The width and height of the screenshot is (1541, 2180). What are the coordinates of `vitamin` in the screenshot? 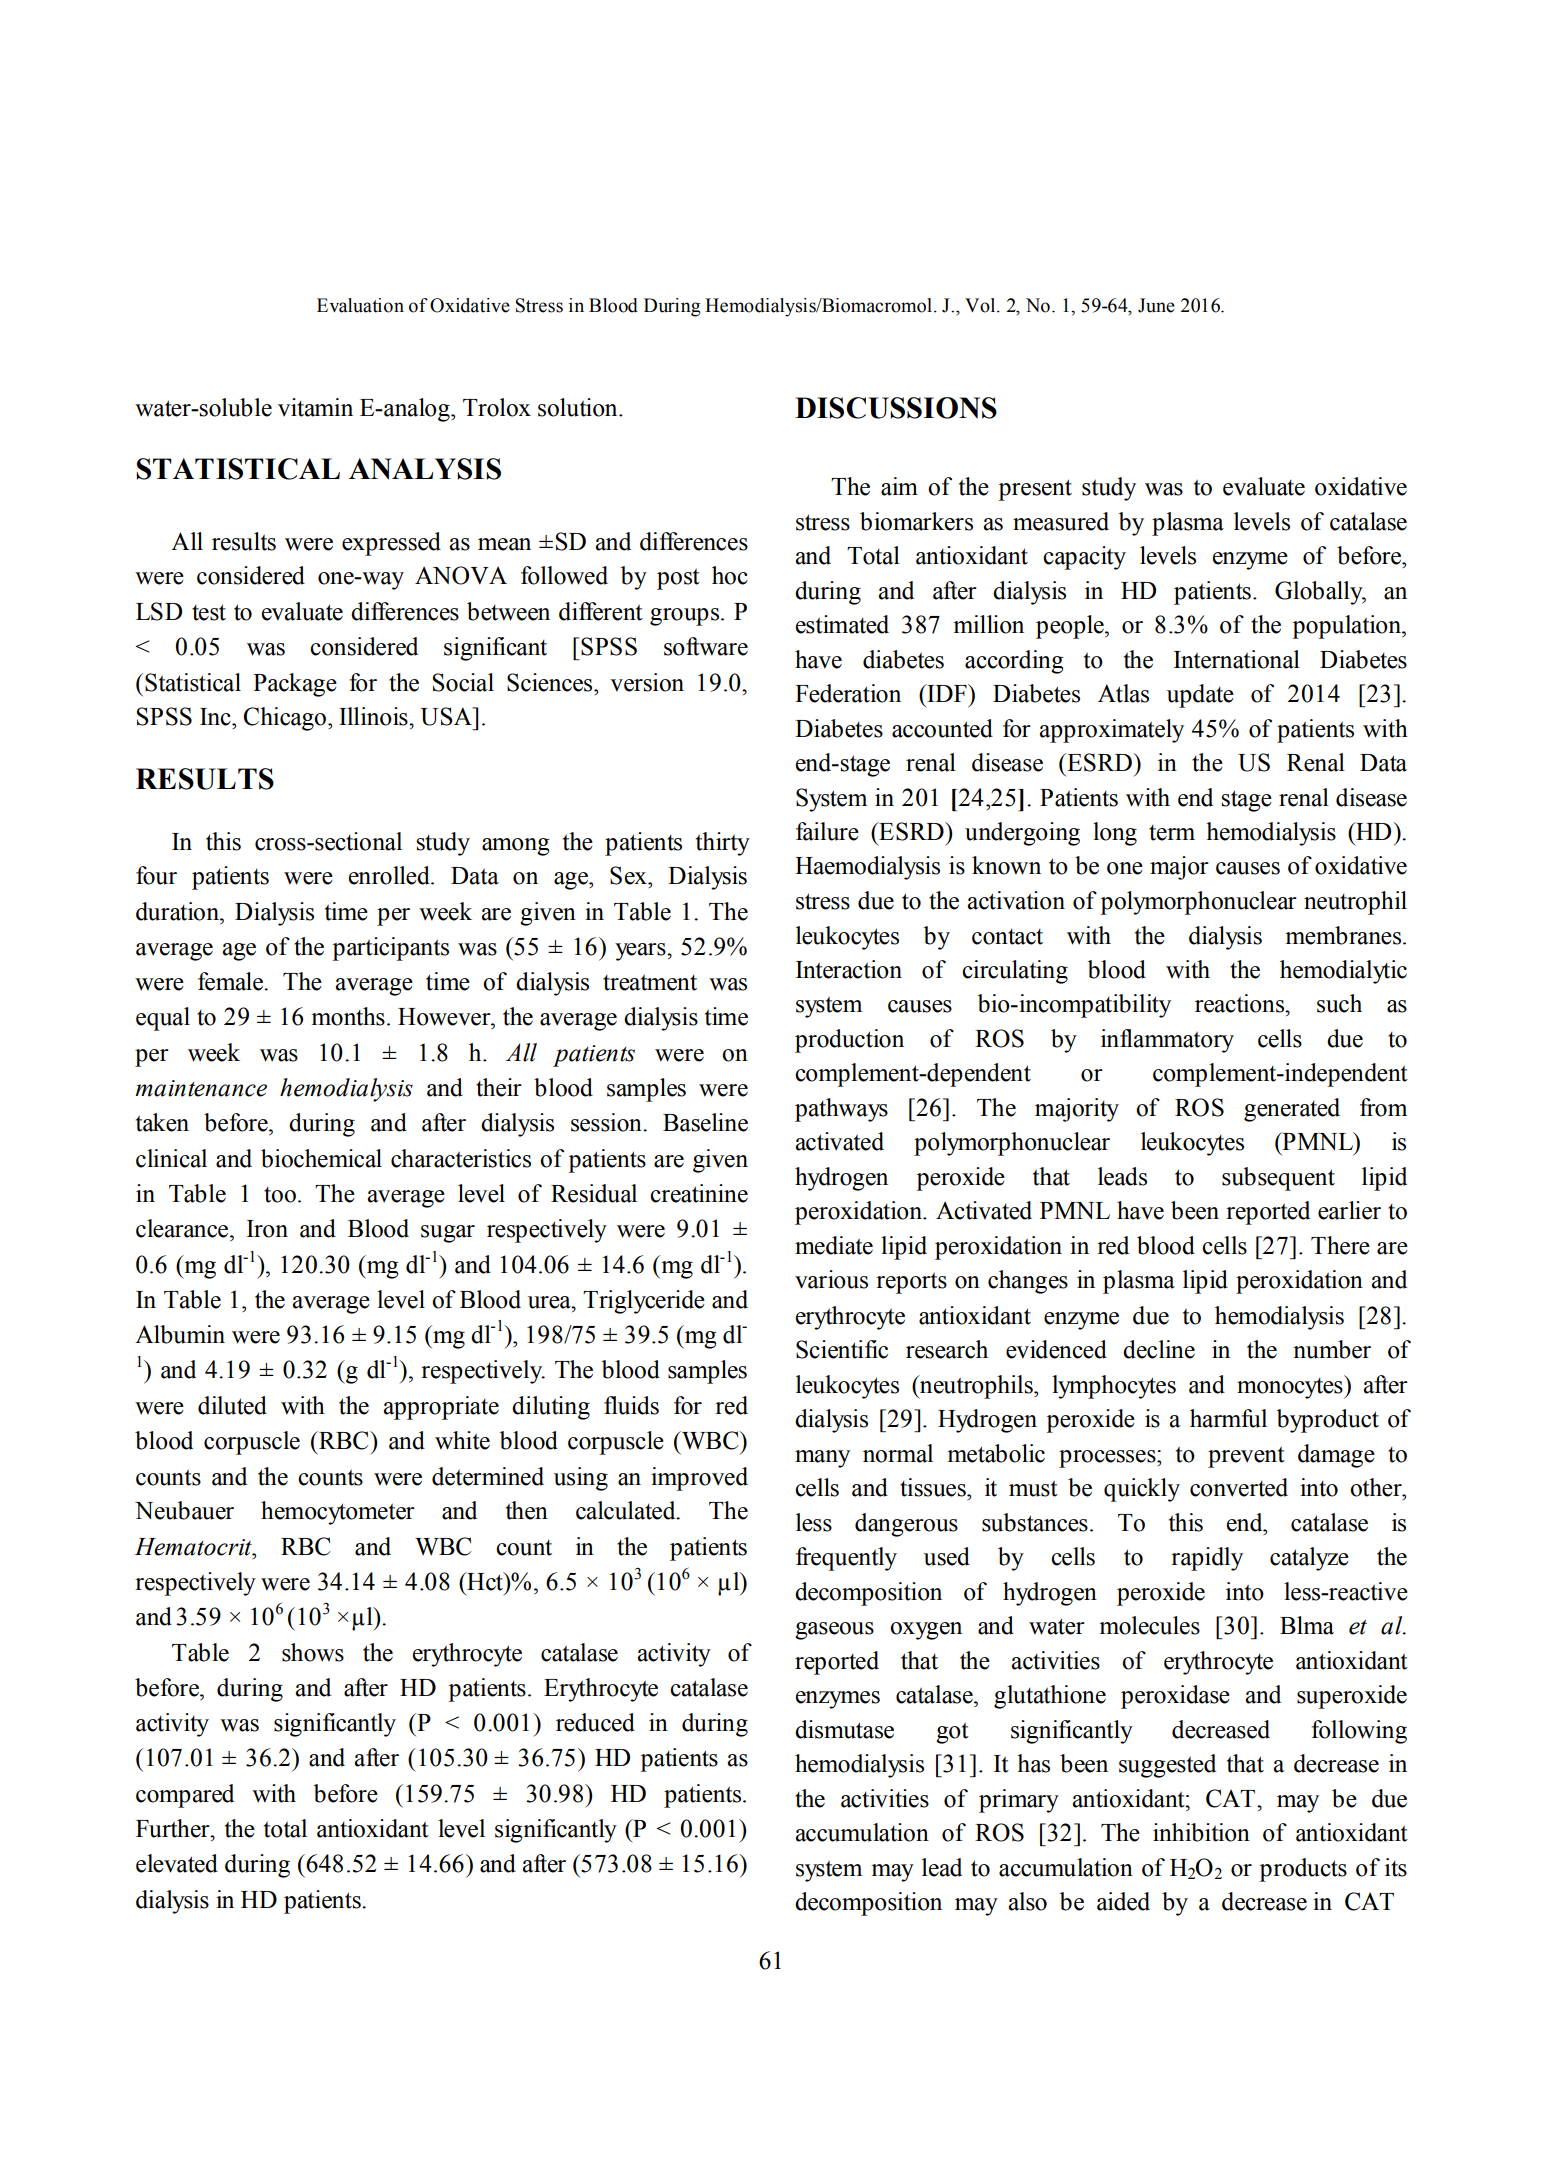 It's located at (315, 407).
